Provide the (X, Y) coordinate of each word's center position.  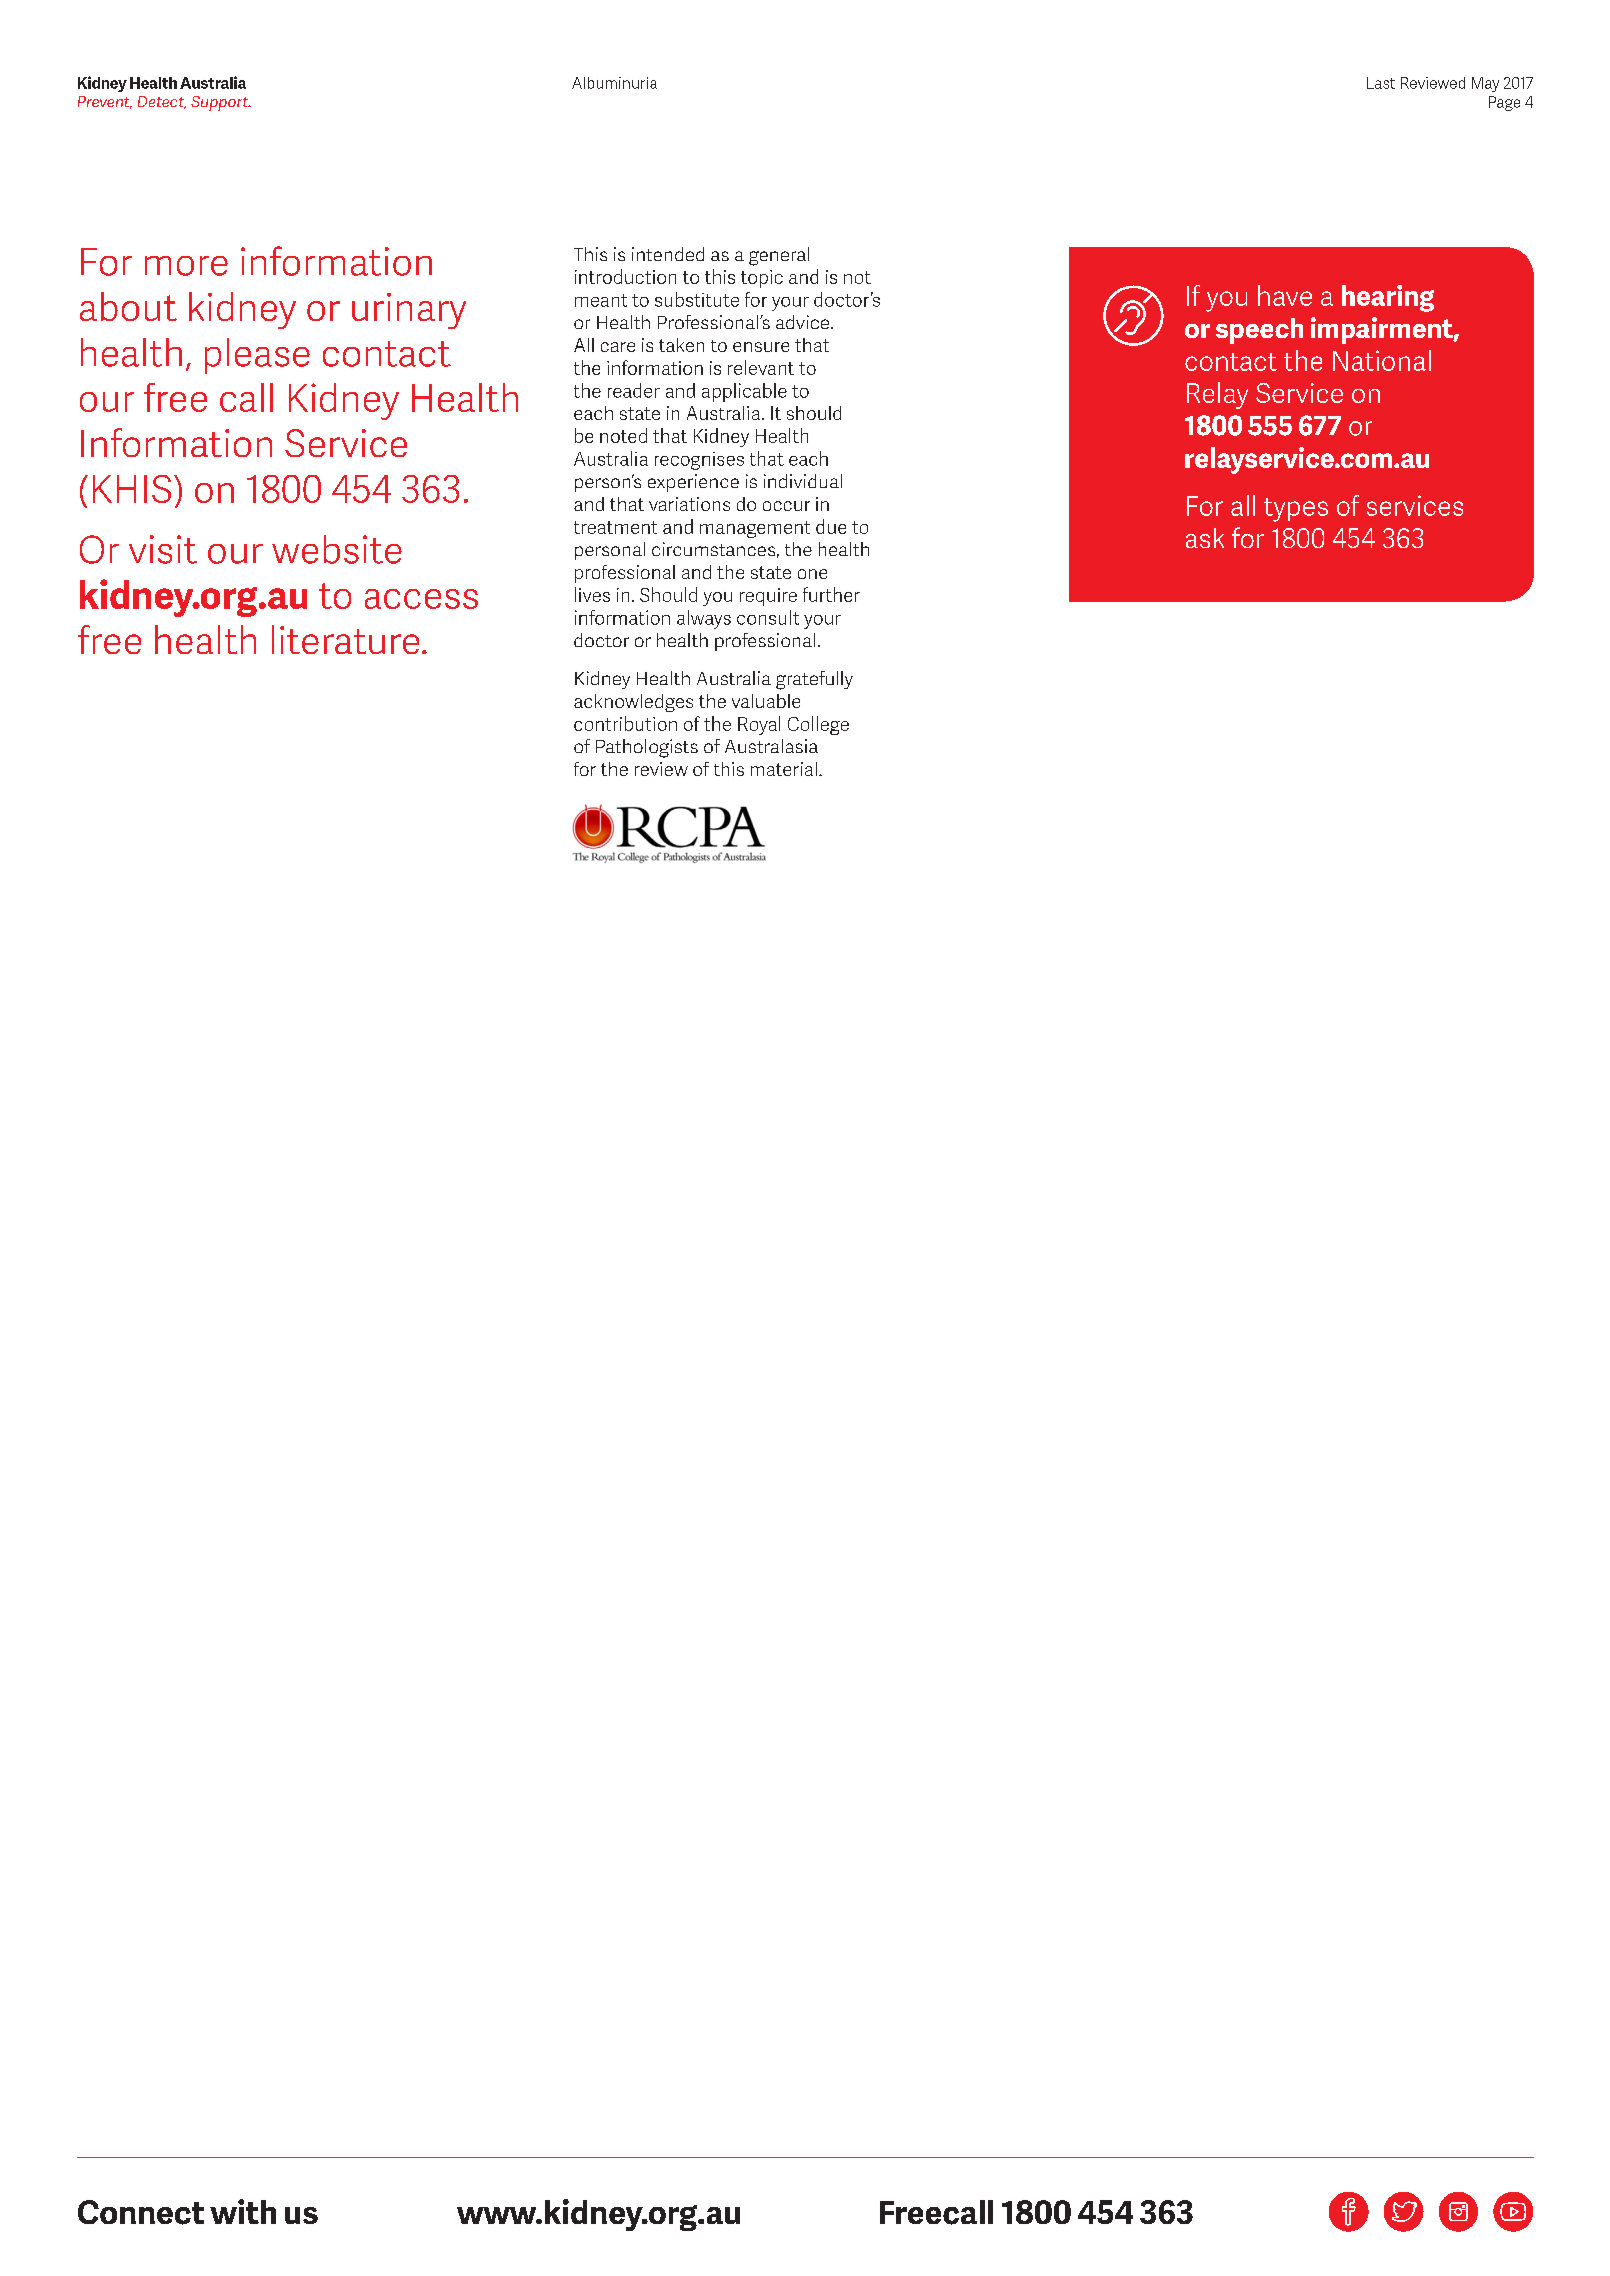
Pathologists (647, 748)
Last (1381, 83)
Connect (141, 2212)
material (784, 769)
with (243, 2211)
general (779, 256)
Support (220, 103)
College (818, 725)
